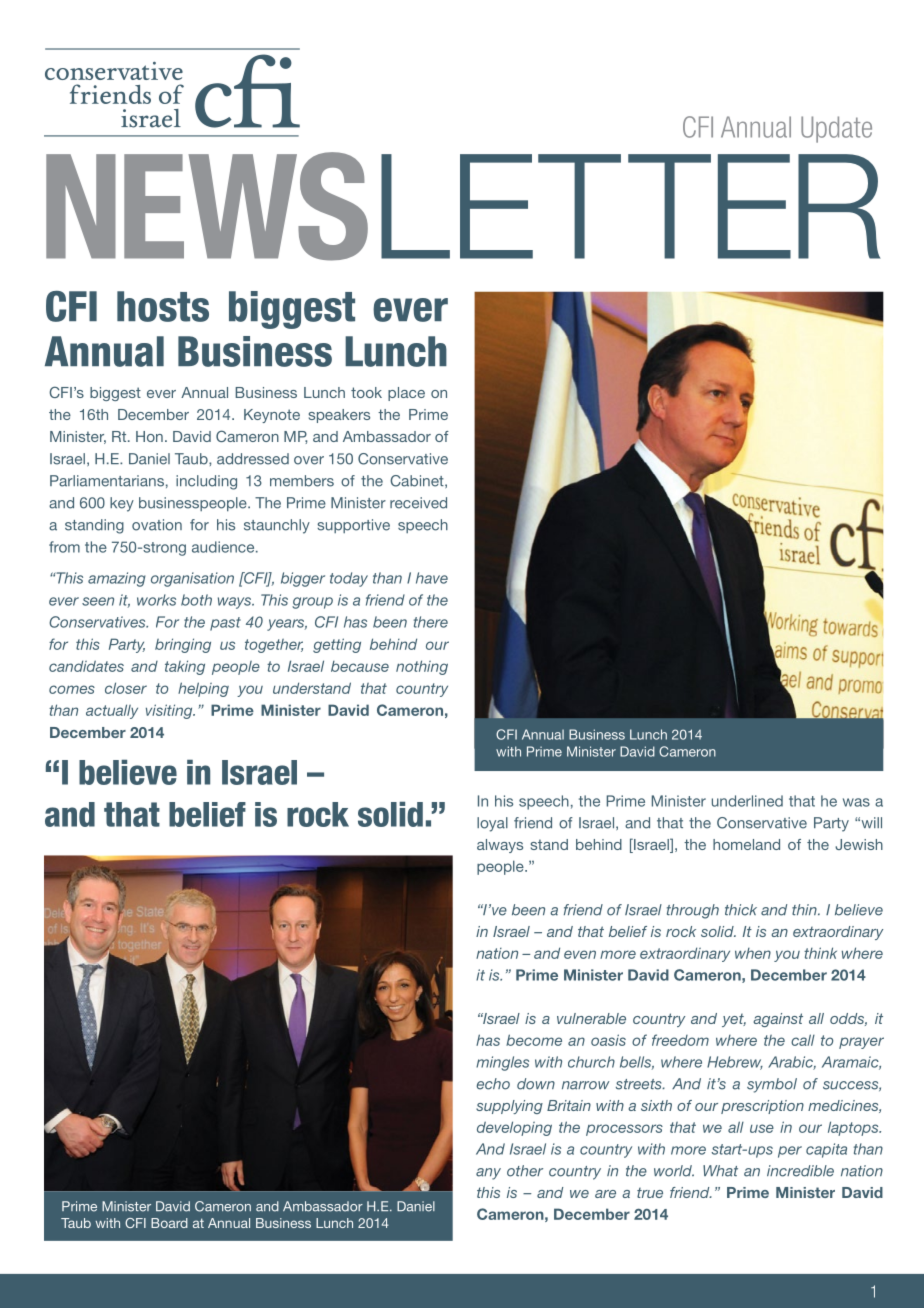 The width and height of the image is (924, 1308). I want to click on place, so click(406, 394).
